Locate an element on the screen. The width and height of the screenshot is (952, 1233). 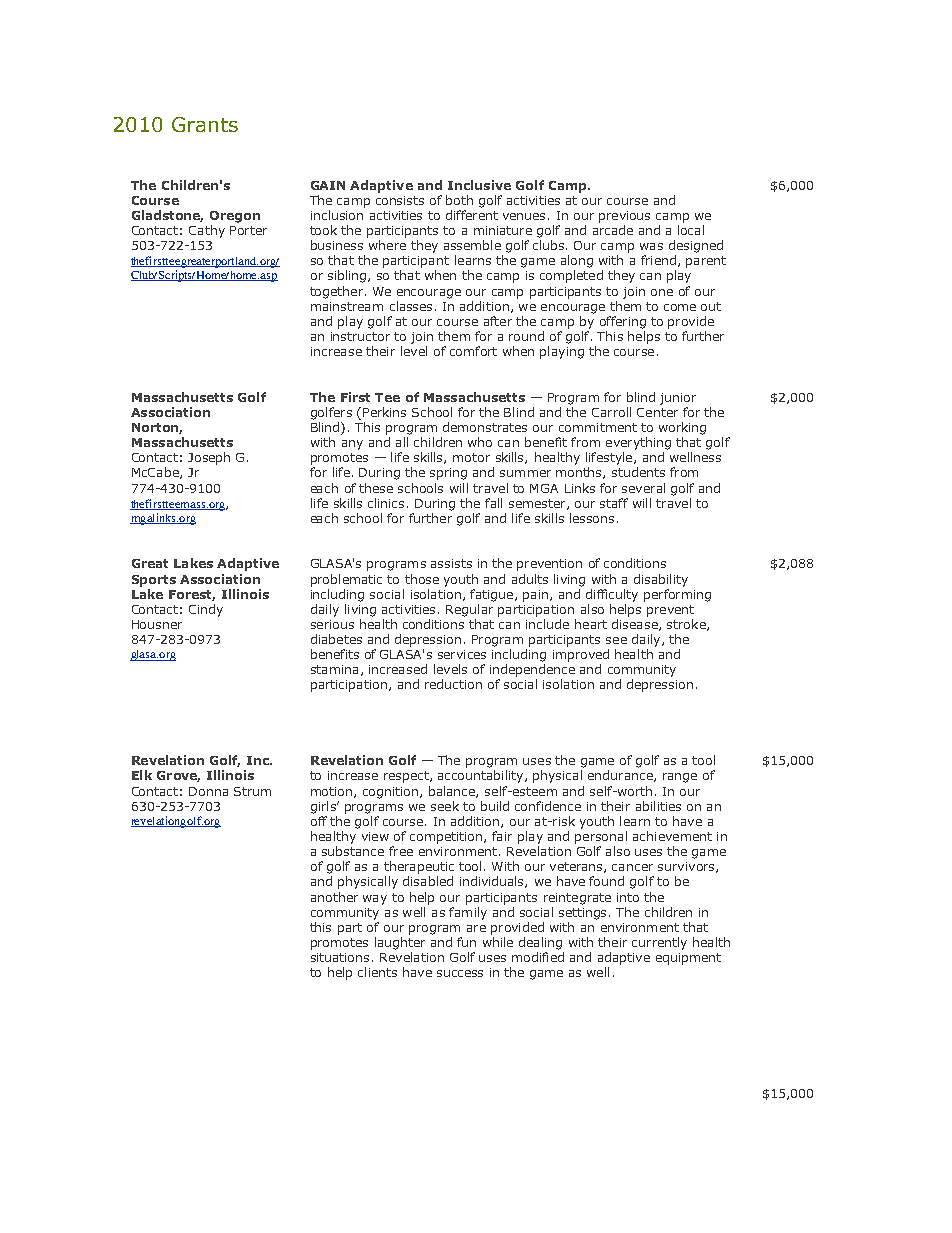
Joseph is located at coordinates (209, 458).
